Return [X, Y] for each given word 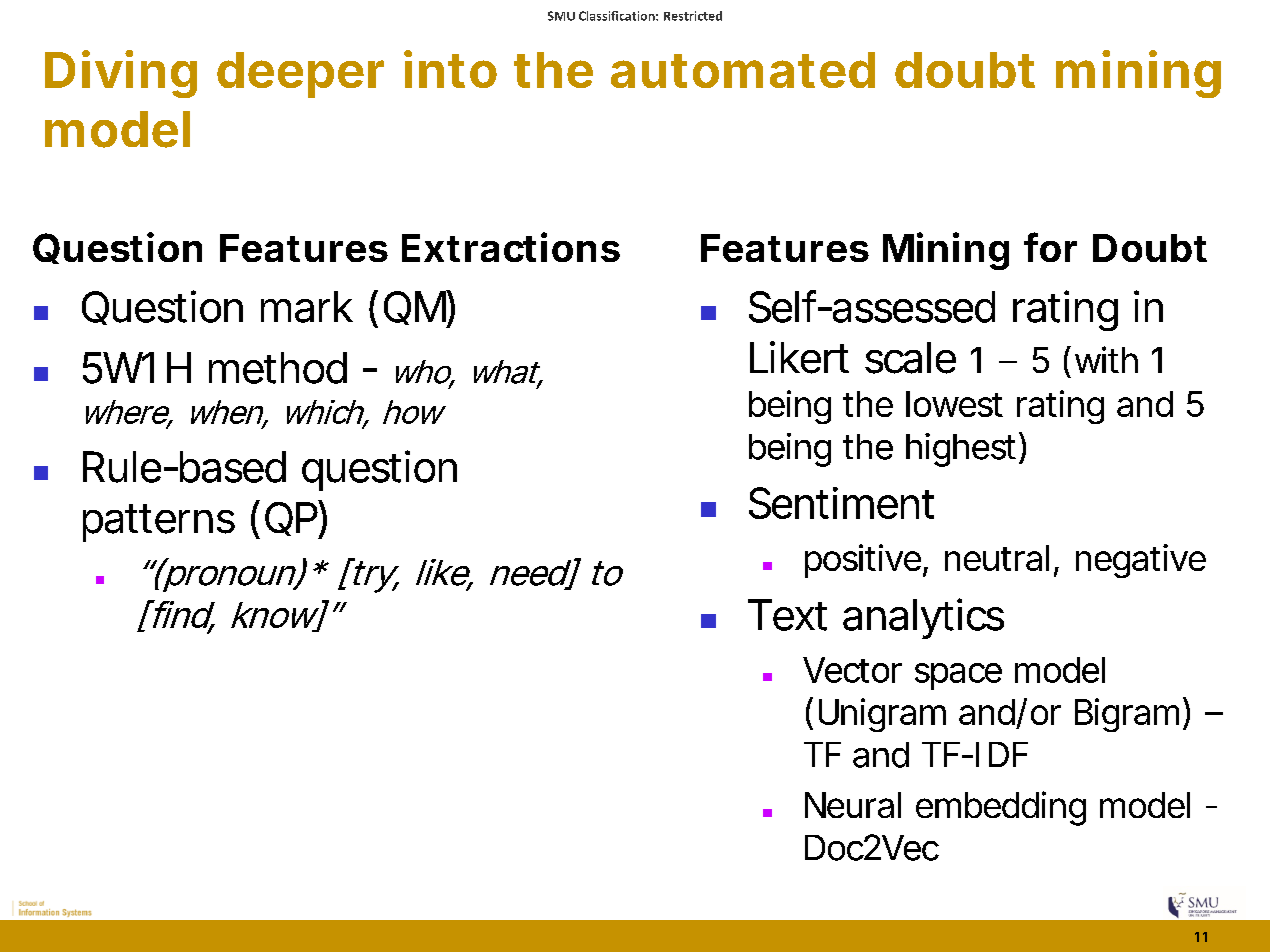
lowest [954, 404]
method [278, 368]
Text [787, 615]
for [1050, 247]
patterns [159, 523]
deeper [300, 75]
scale [910, 358]
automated [743, 70]
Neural [853, 805]
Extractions [511, 247]
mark [307, 307]
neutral [997, 558]
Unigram [882, 715]
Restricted [693, 16]
